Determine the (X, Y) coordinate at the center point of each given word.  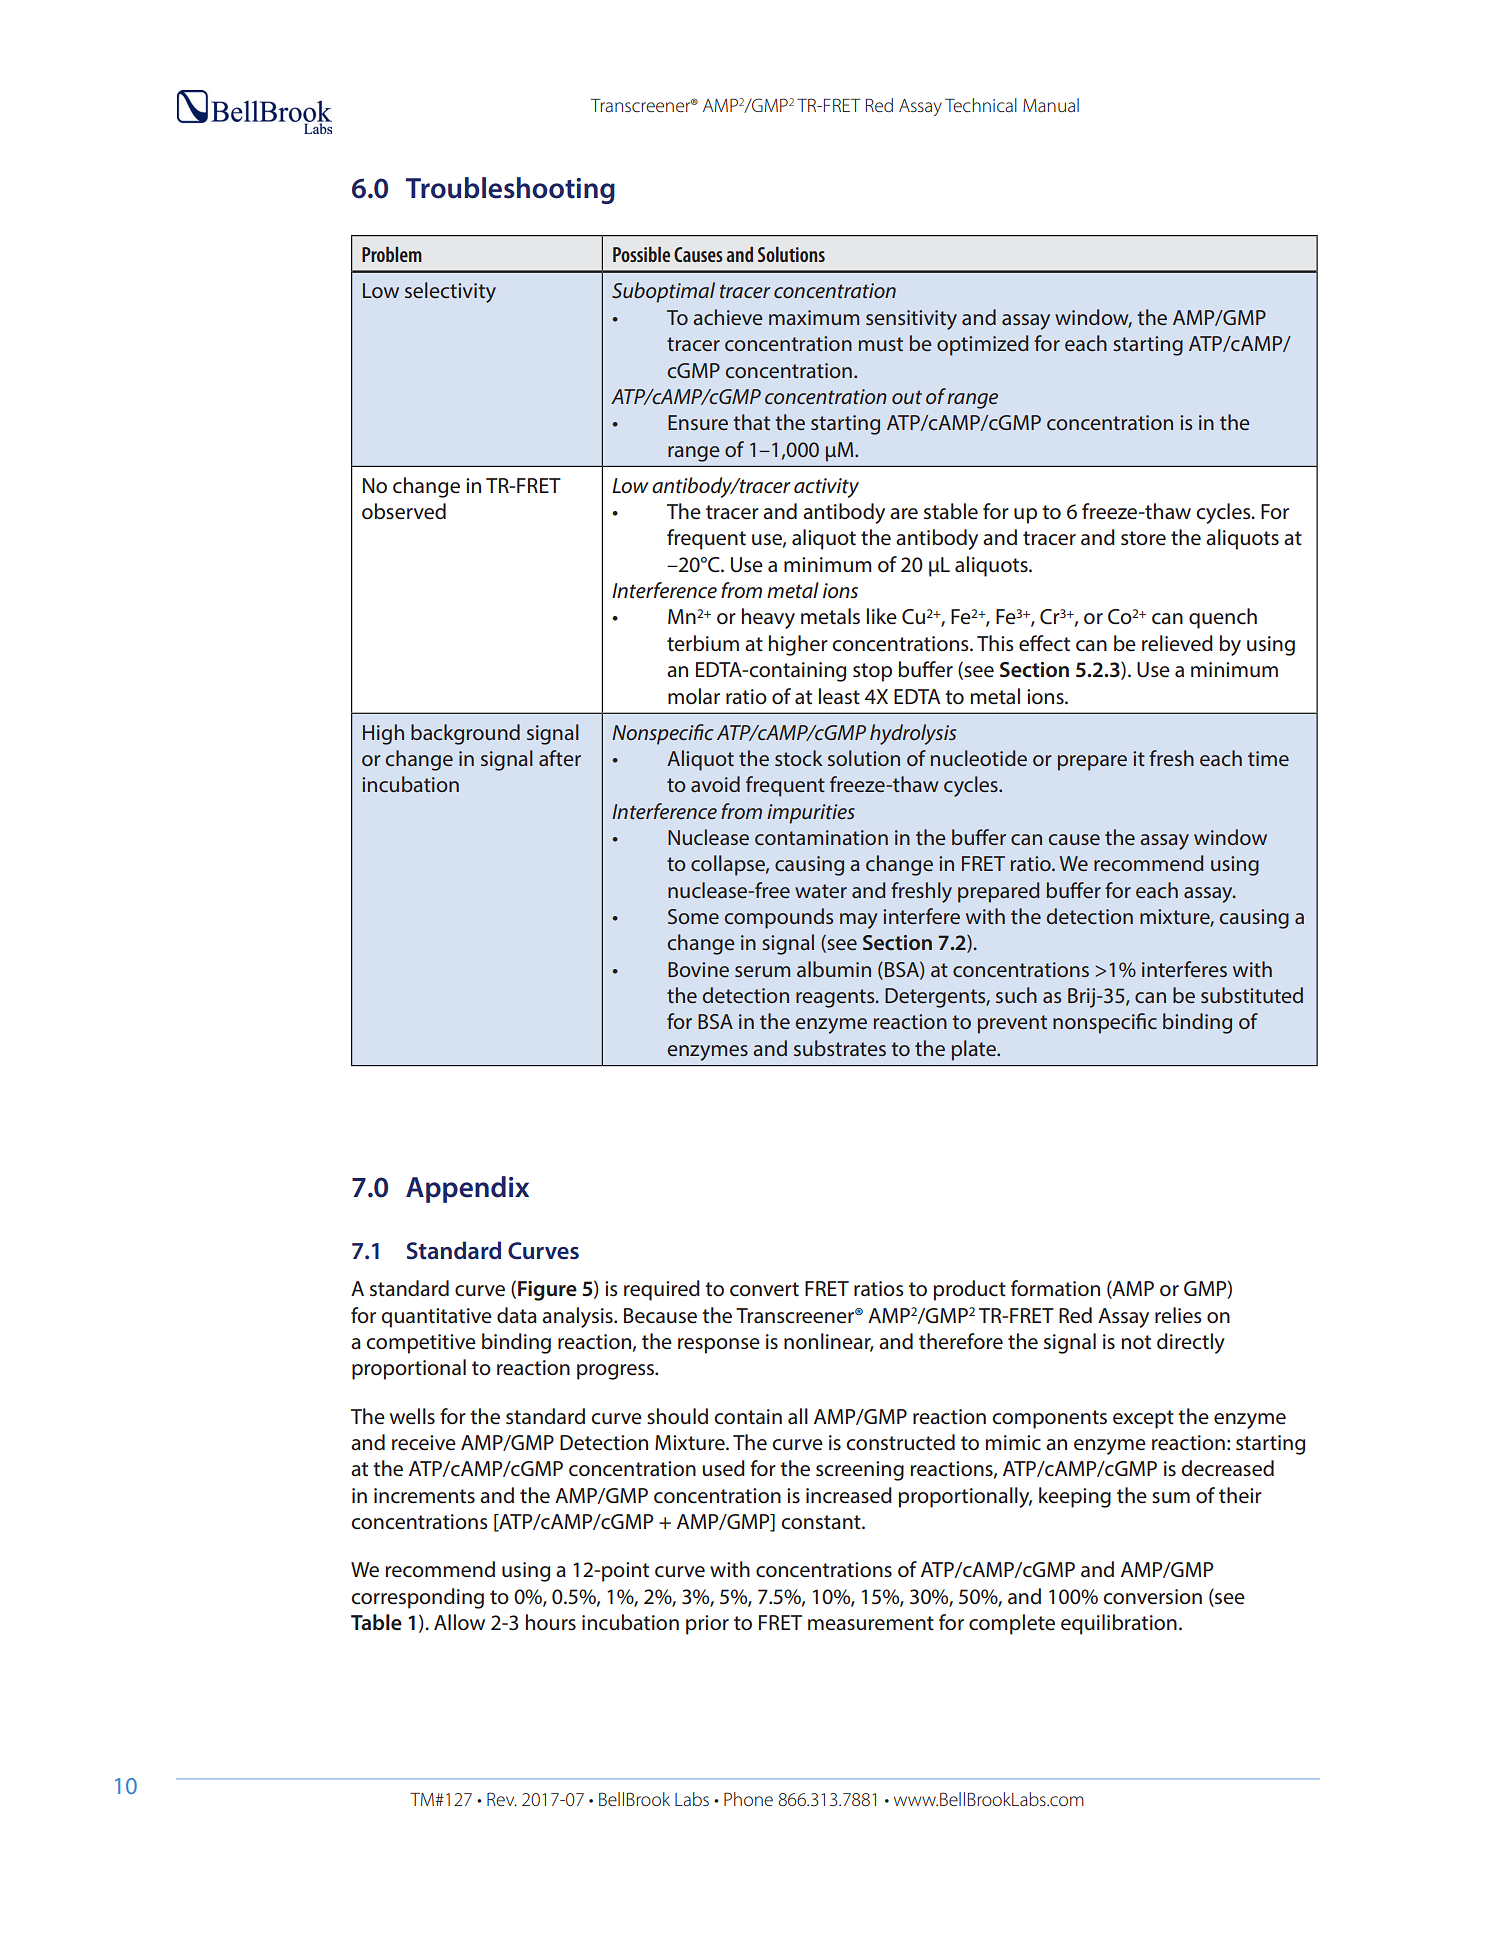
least (839, 696)
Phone (748, 1799)
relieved (1177, 643)
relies (1178, 1315)
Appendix (467, 1189)
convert (764, 1289)
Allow (459, 1622)
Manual (1051, 105)
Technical (981, 105)
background (465, 734)
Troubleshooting (510, 190)
